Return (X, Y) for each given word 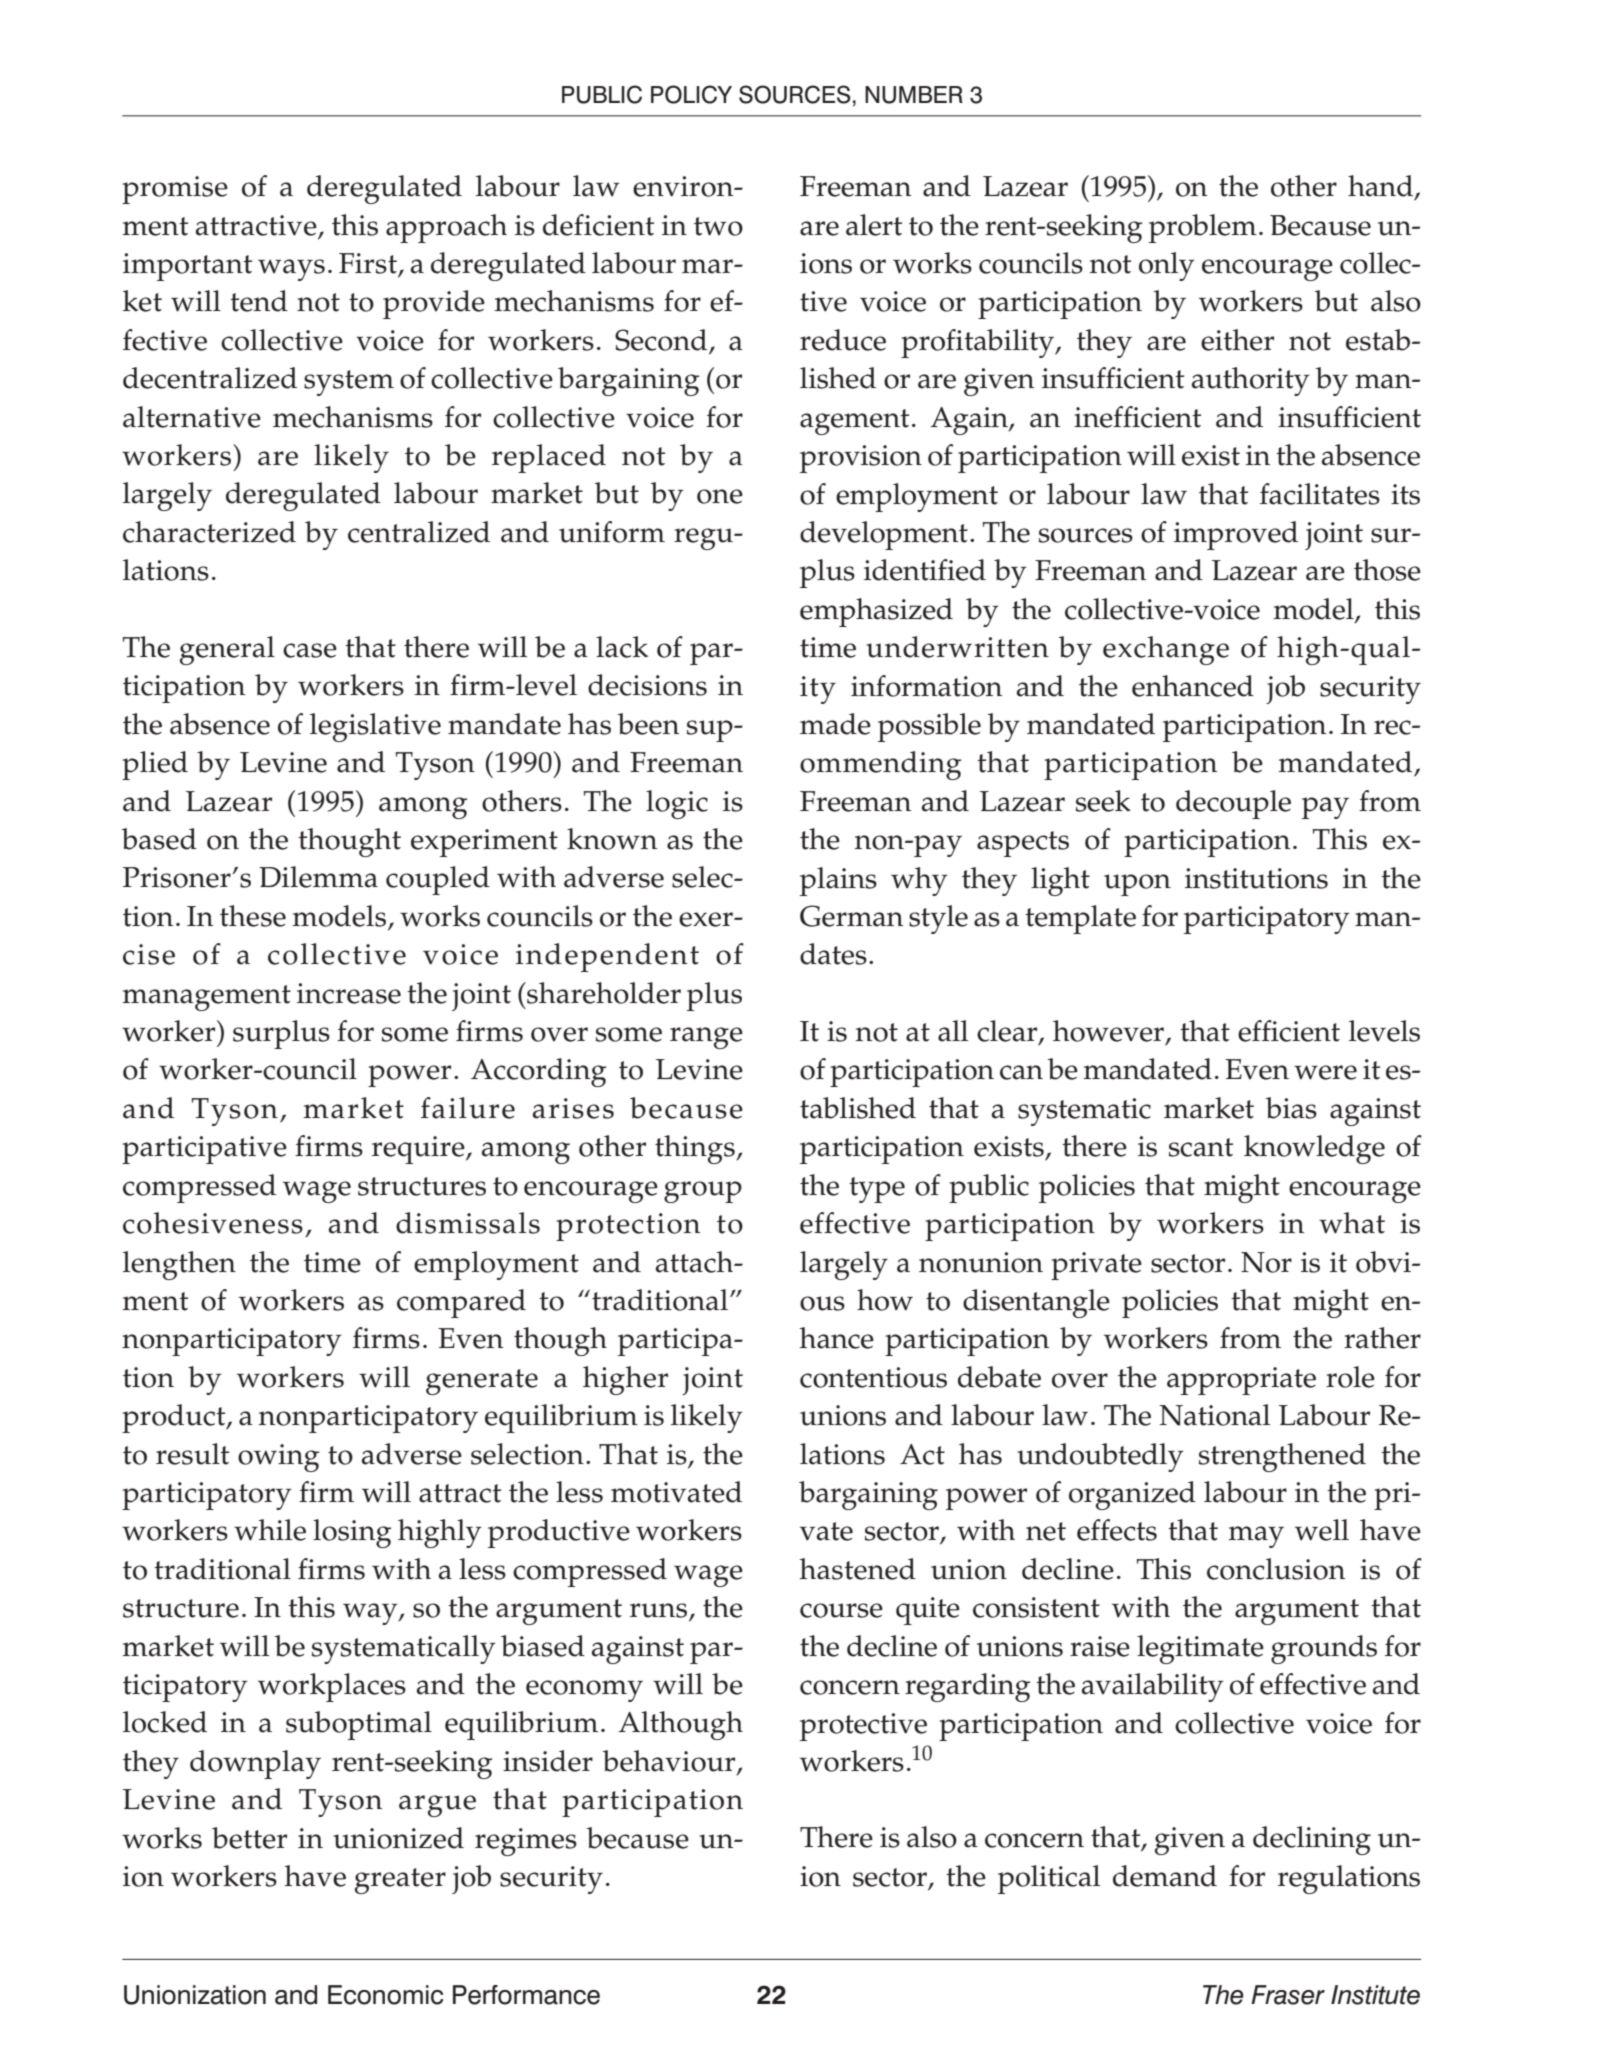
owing (278, 1458)
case (310, 650)
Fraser (1288, 1995)
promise (175, 190)
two (718, 226)
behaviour (670, 1762)
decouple (1233, 804)
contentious (873, 1377)
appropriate (1241, 1381)
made (835, 724)
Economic (385, 1995)
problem (1203, 228)
